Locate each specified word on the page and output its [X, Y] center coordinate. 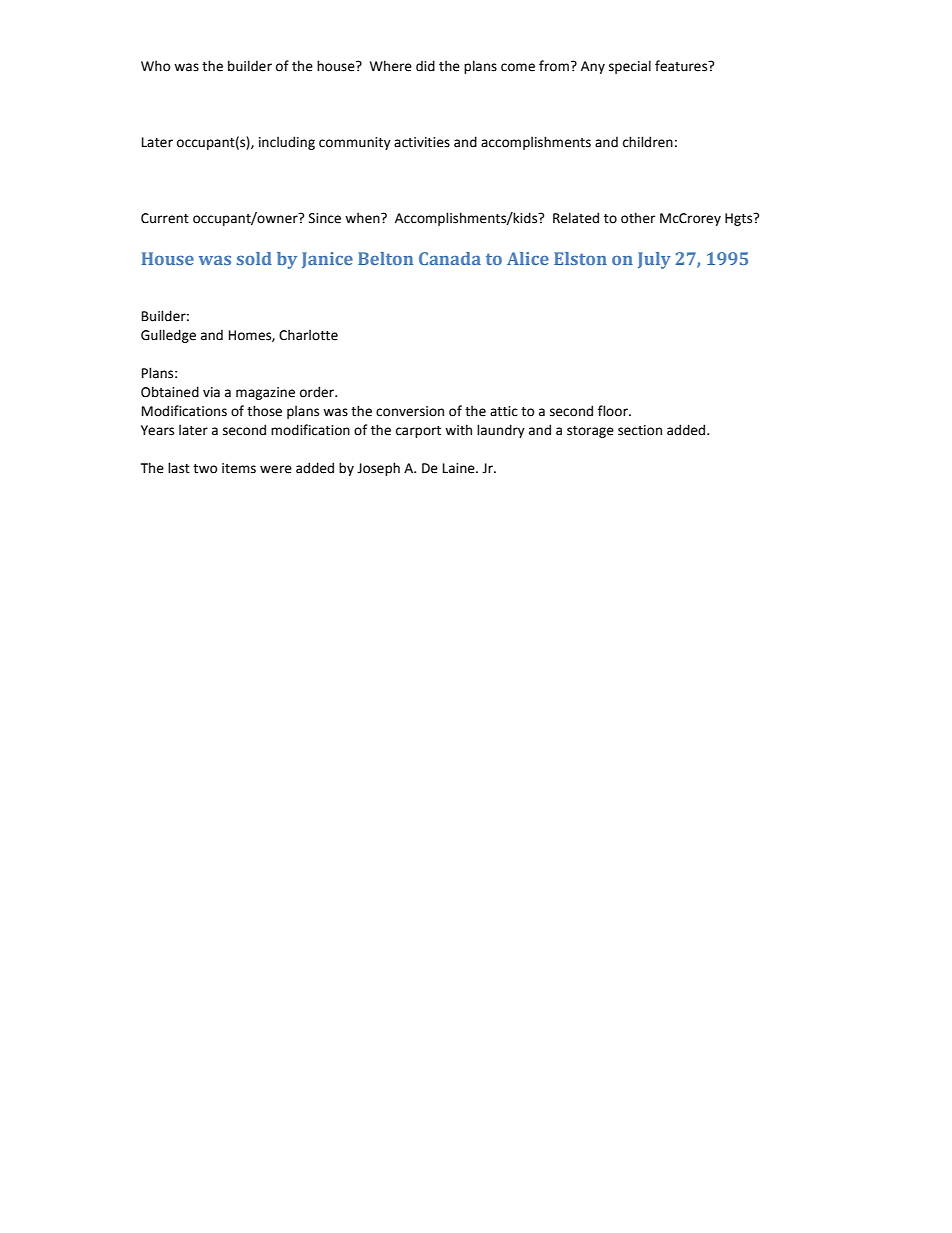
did [425, 66]
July [654, 260]
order [318, 392]
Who [155, 66]
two [205, 469]
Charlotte [308, 335]
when [363, 218]
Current [165, 218]
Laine [460, 468]
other [638, 218]
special [630, 67]
